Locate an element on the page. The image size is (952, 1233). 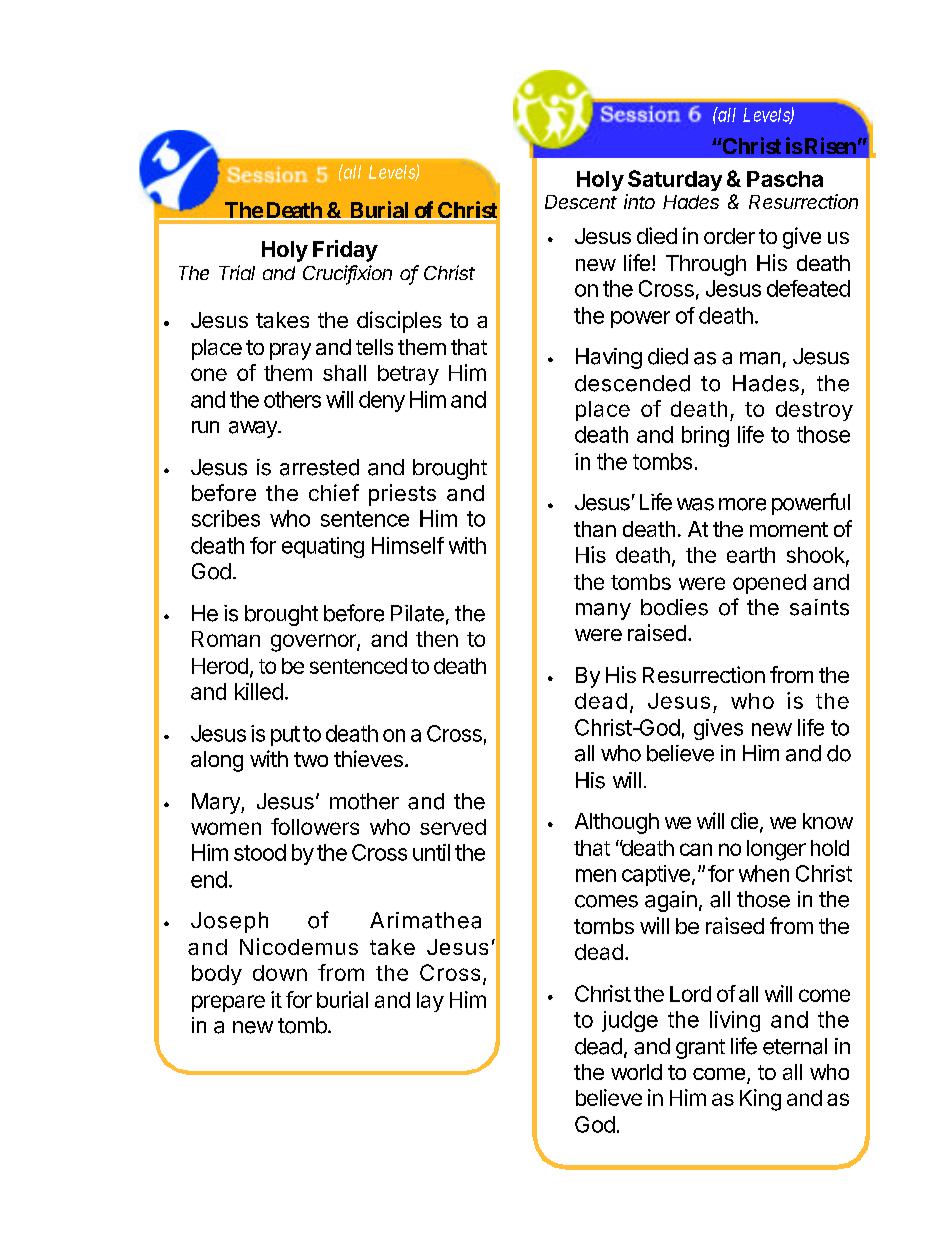
Saturday is located at coordinates (675, 180).
